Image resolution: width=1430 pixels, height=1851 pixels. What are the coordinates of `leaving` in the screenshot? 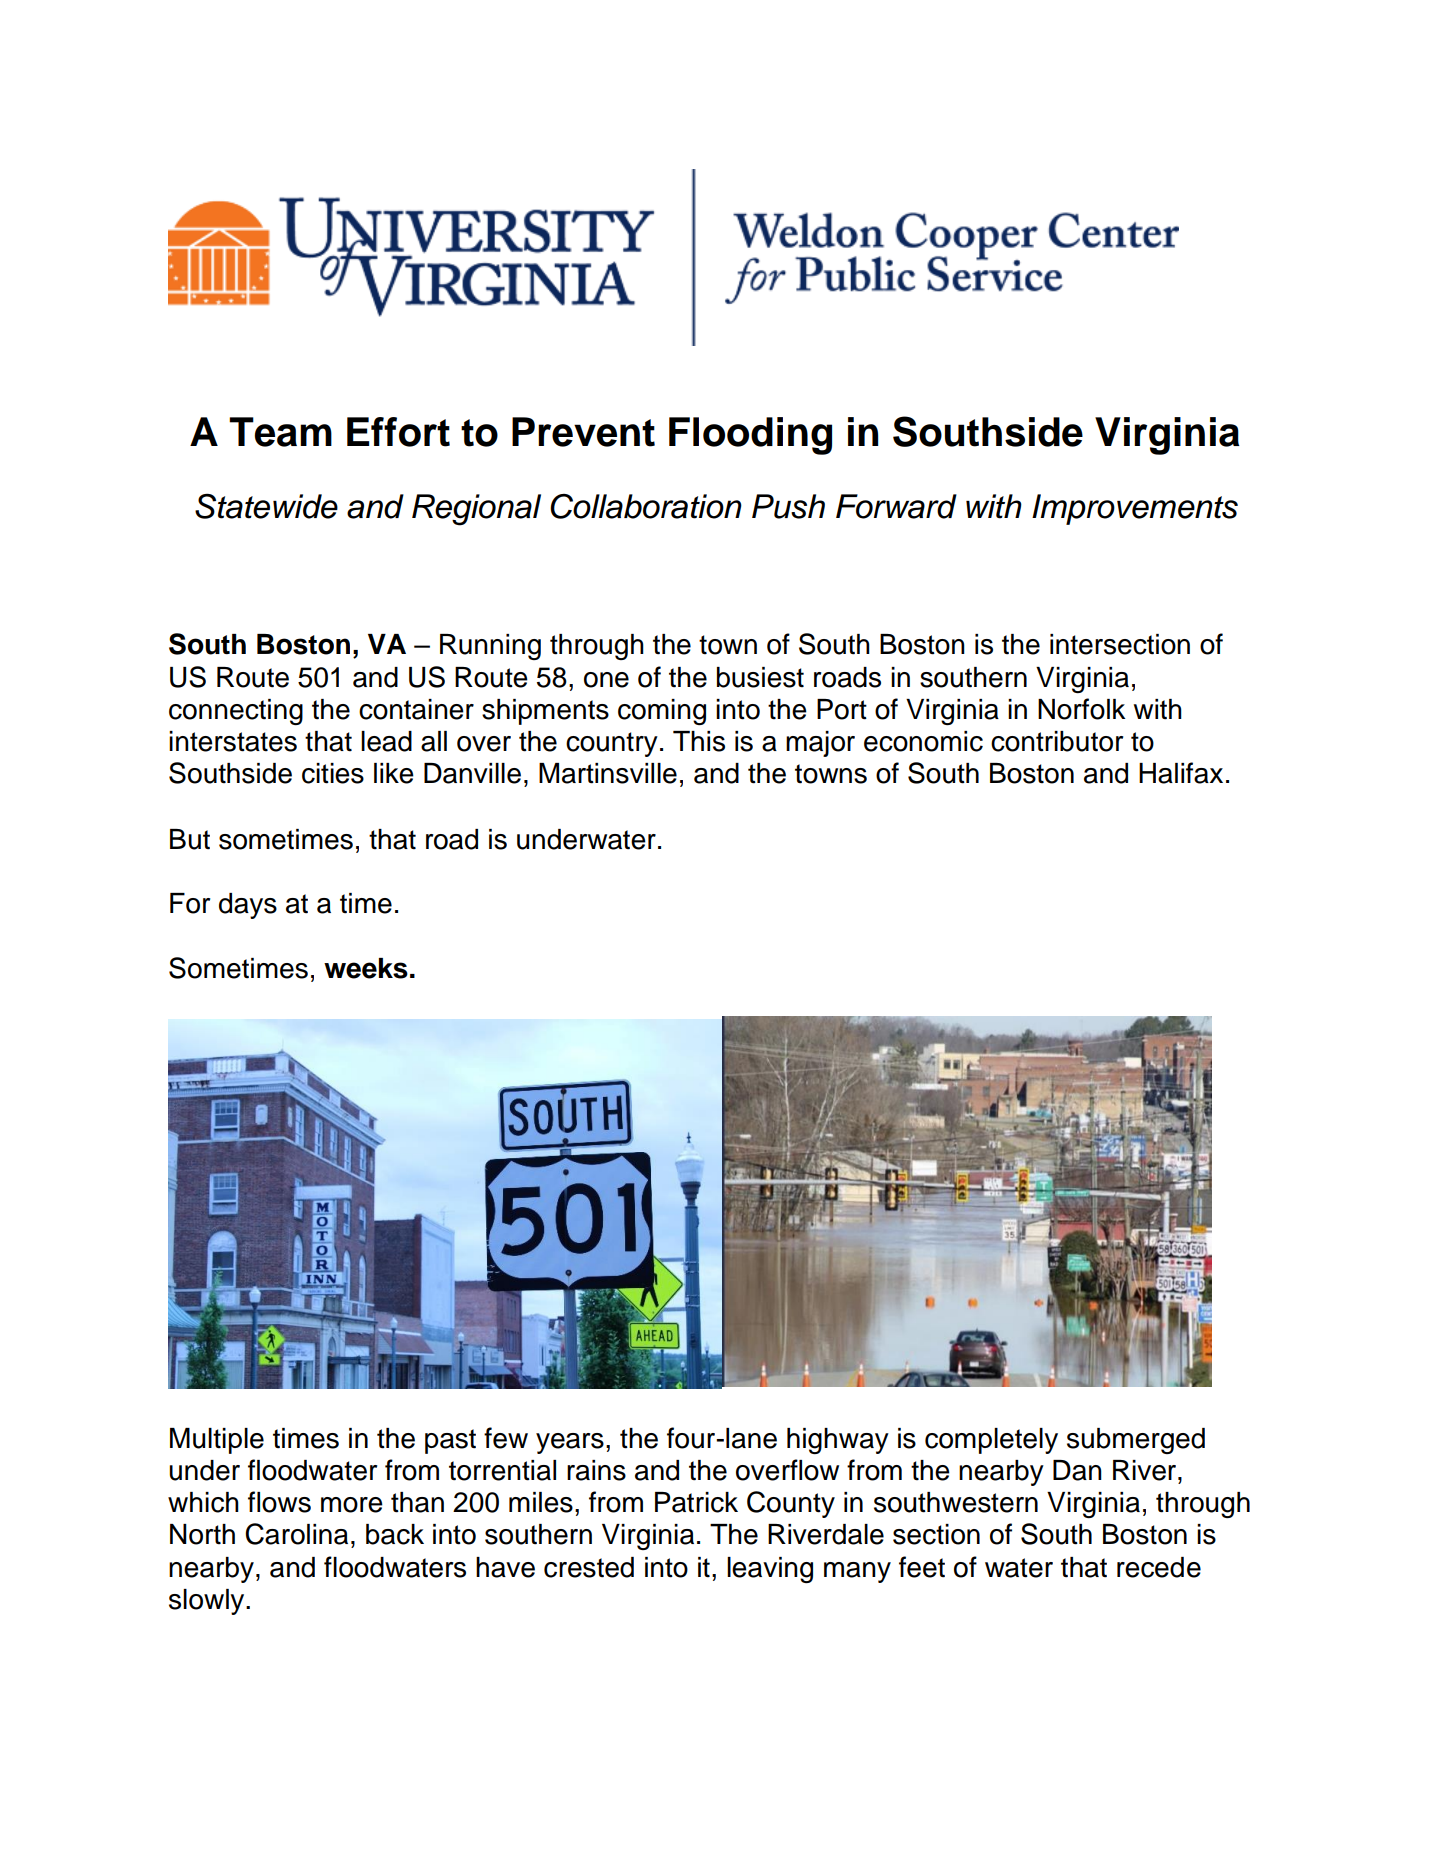 It's located at (770, 1570).
